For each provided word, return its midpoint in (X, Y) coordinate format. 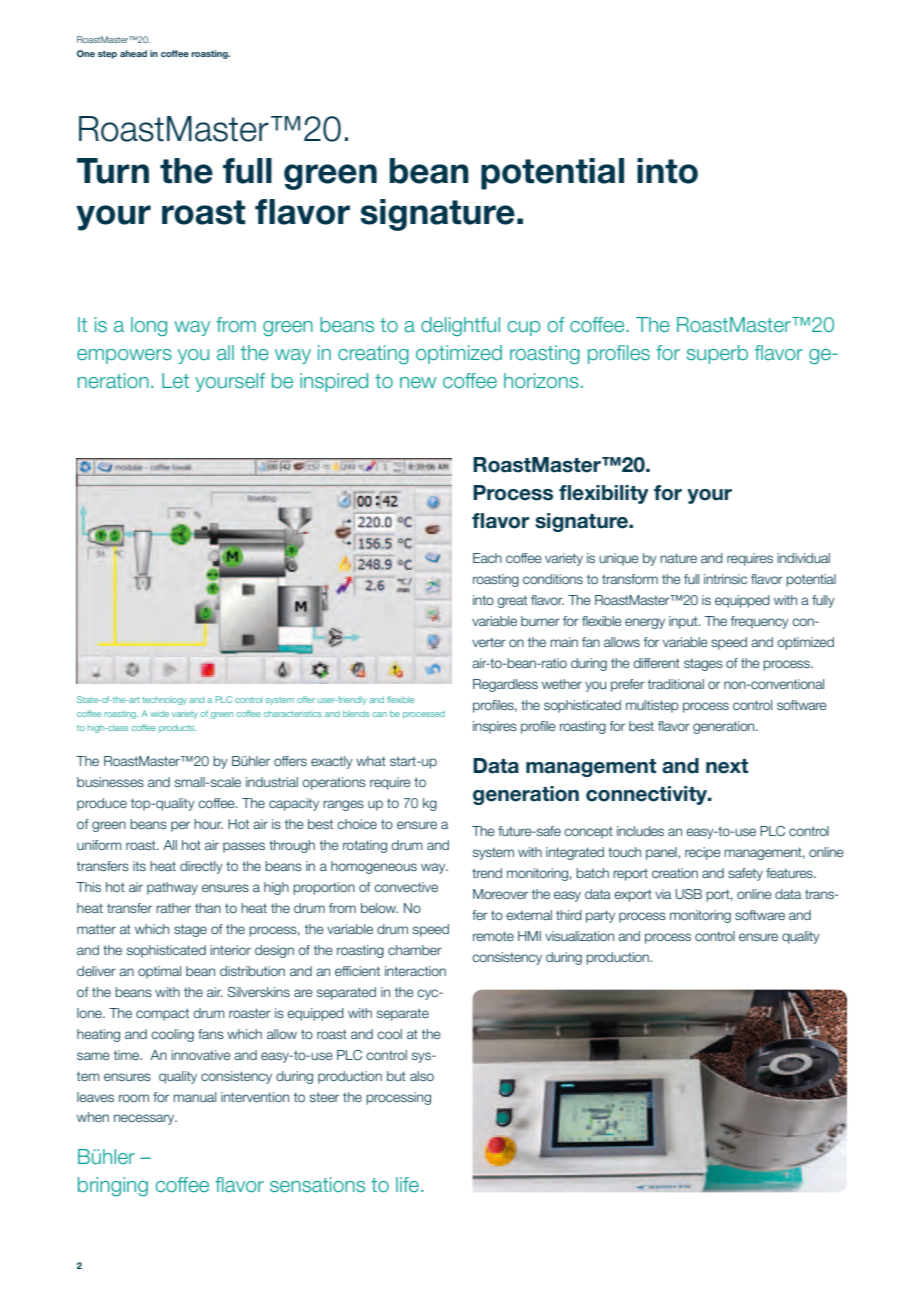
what (371, 761)
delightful (460, 327)
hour (208, 824)
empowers (124, 356)
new (418, 382)
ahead (133, 53)
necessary (145, 1119)
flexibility (604, 494)
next (727, 766)
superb (717, 354)
